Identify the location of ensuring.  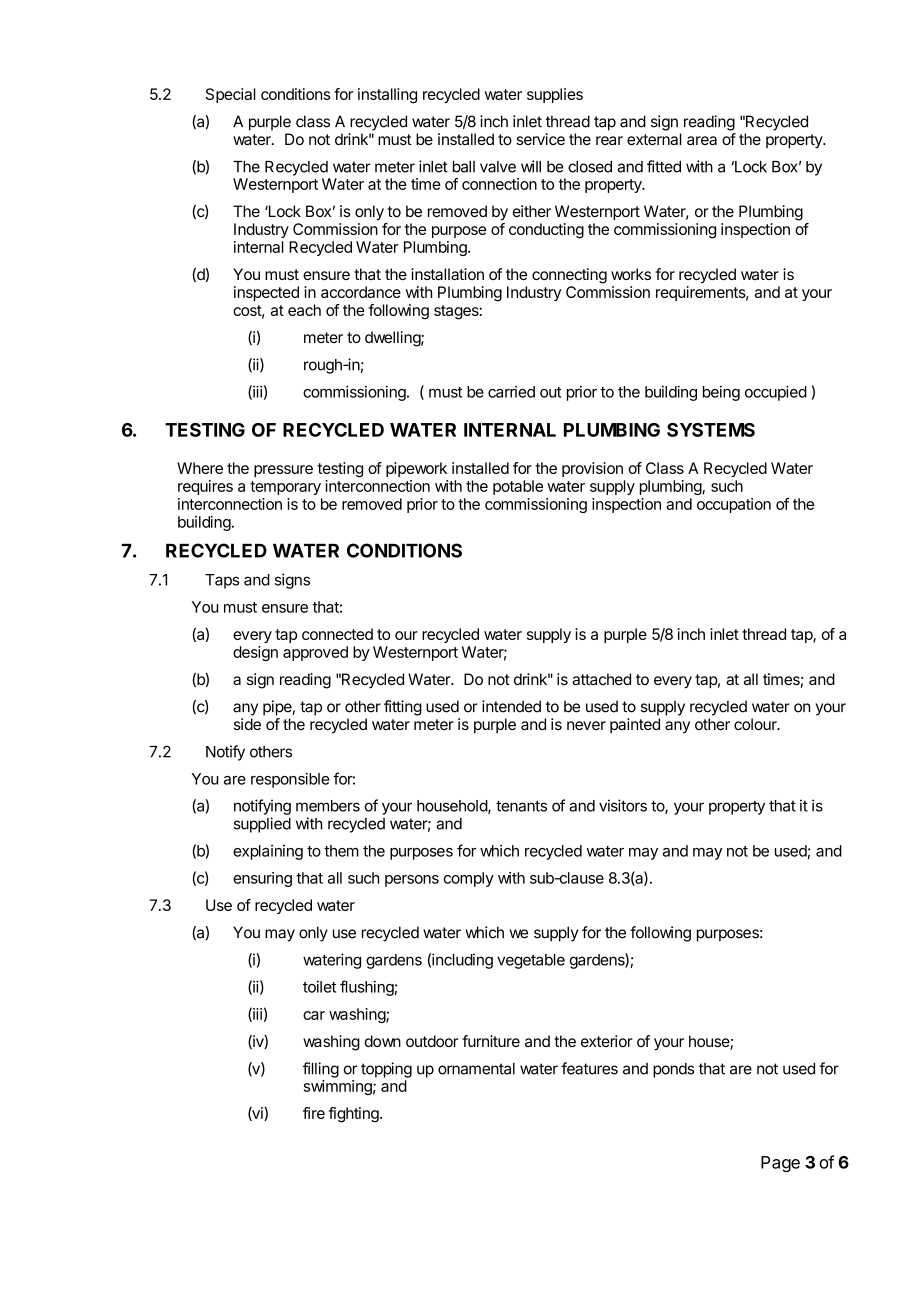
(262, 879).
